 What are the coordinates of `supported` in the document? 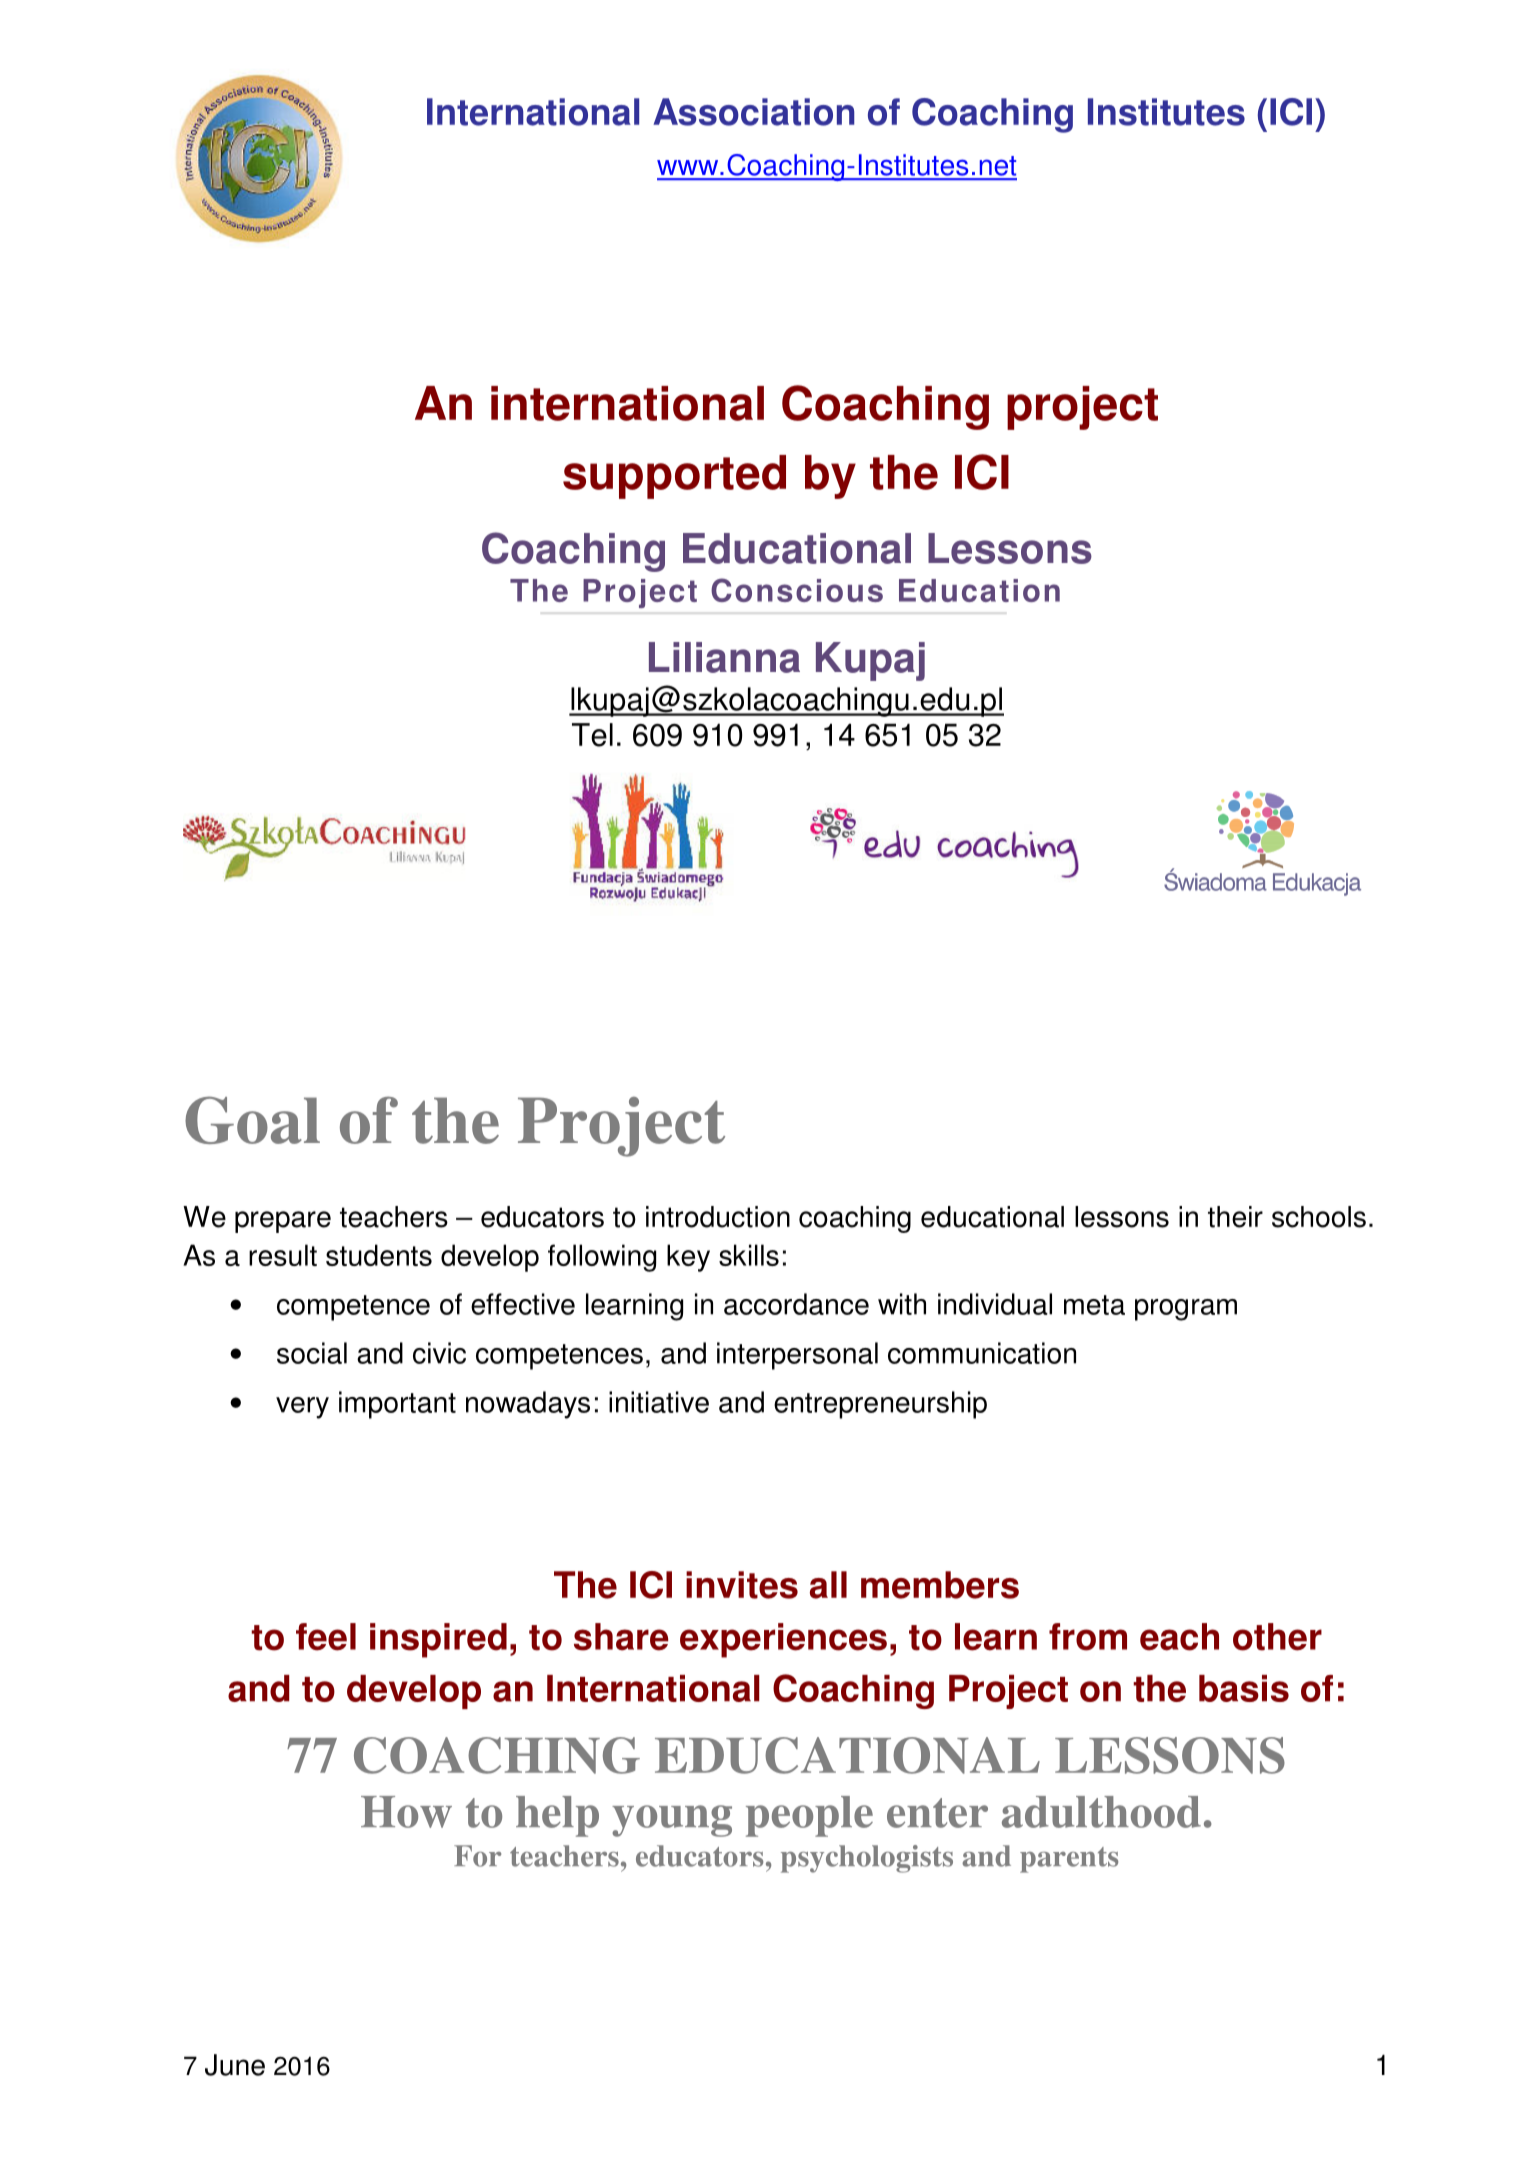 It's located at (674, 477).
